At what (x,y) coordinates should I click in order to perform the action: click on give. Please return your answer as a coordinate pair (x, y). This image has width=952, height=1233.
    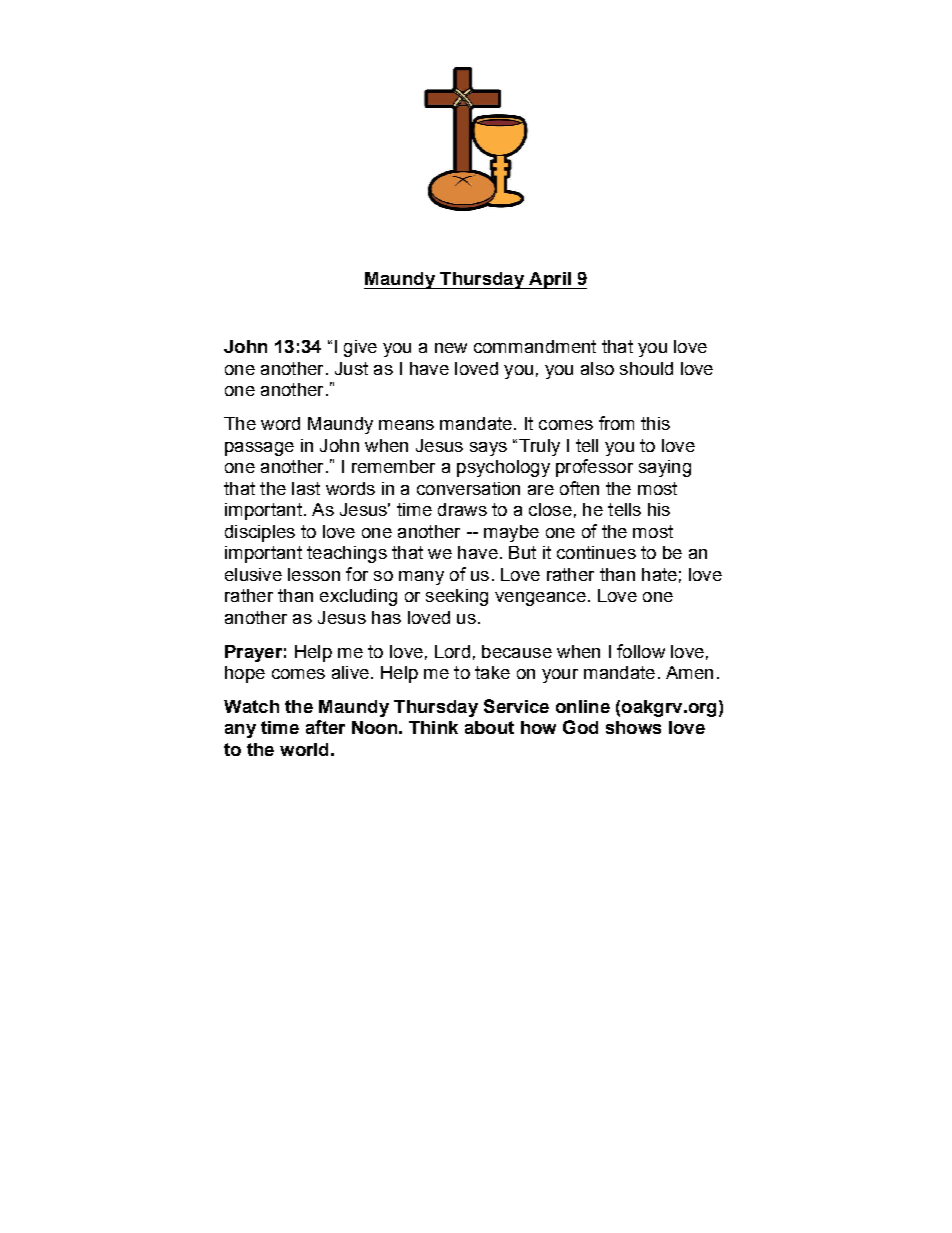
    Looking at the image, I should click on (360, 348).
